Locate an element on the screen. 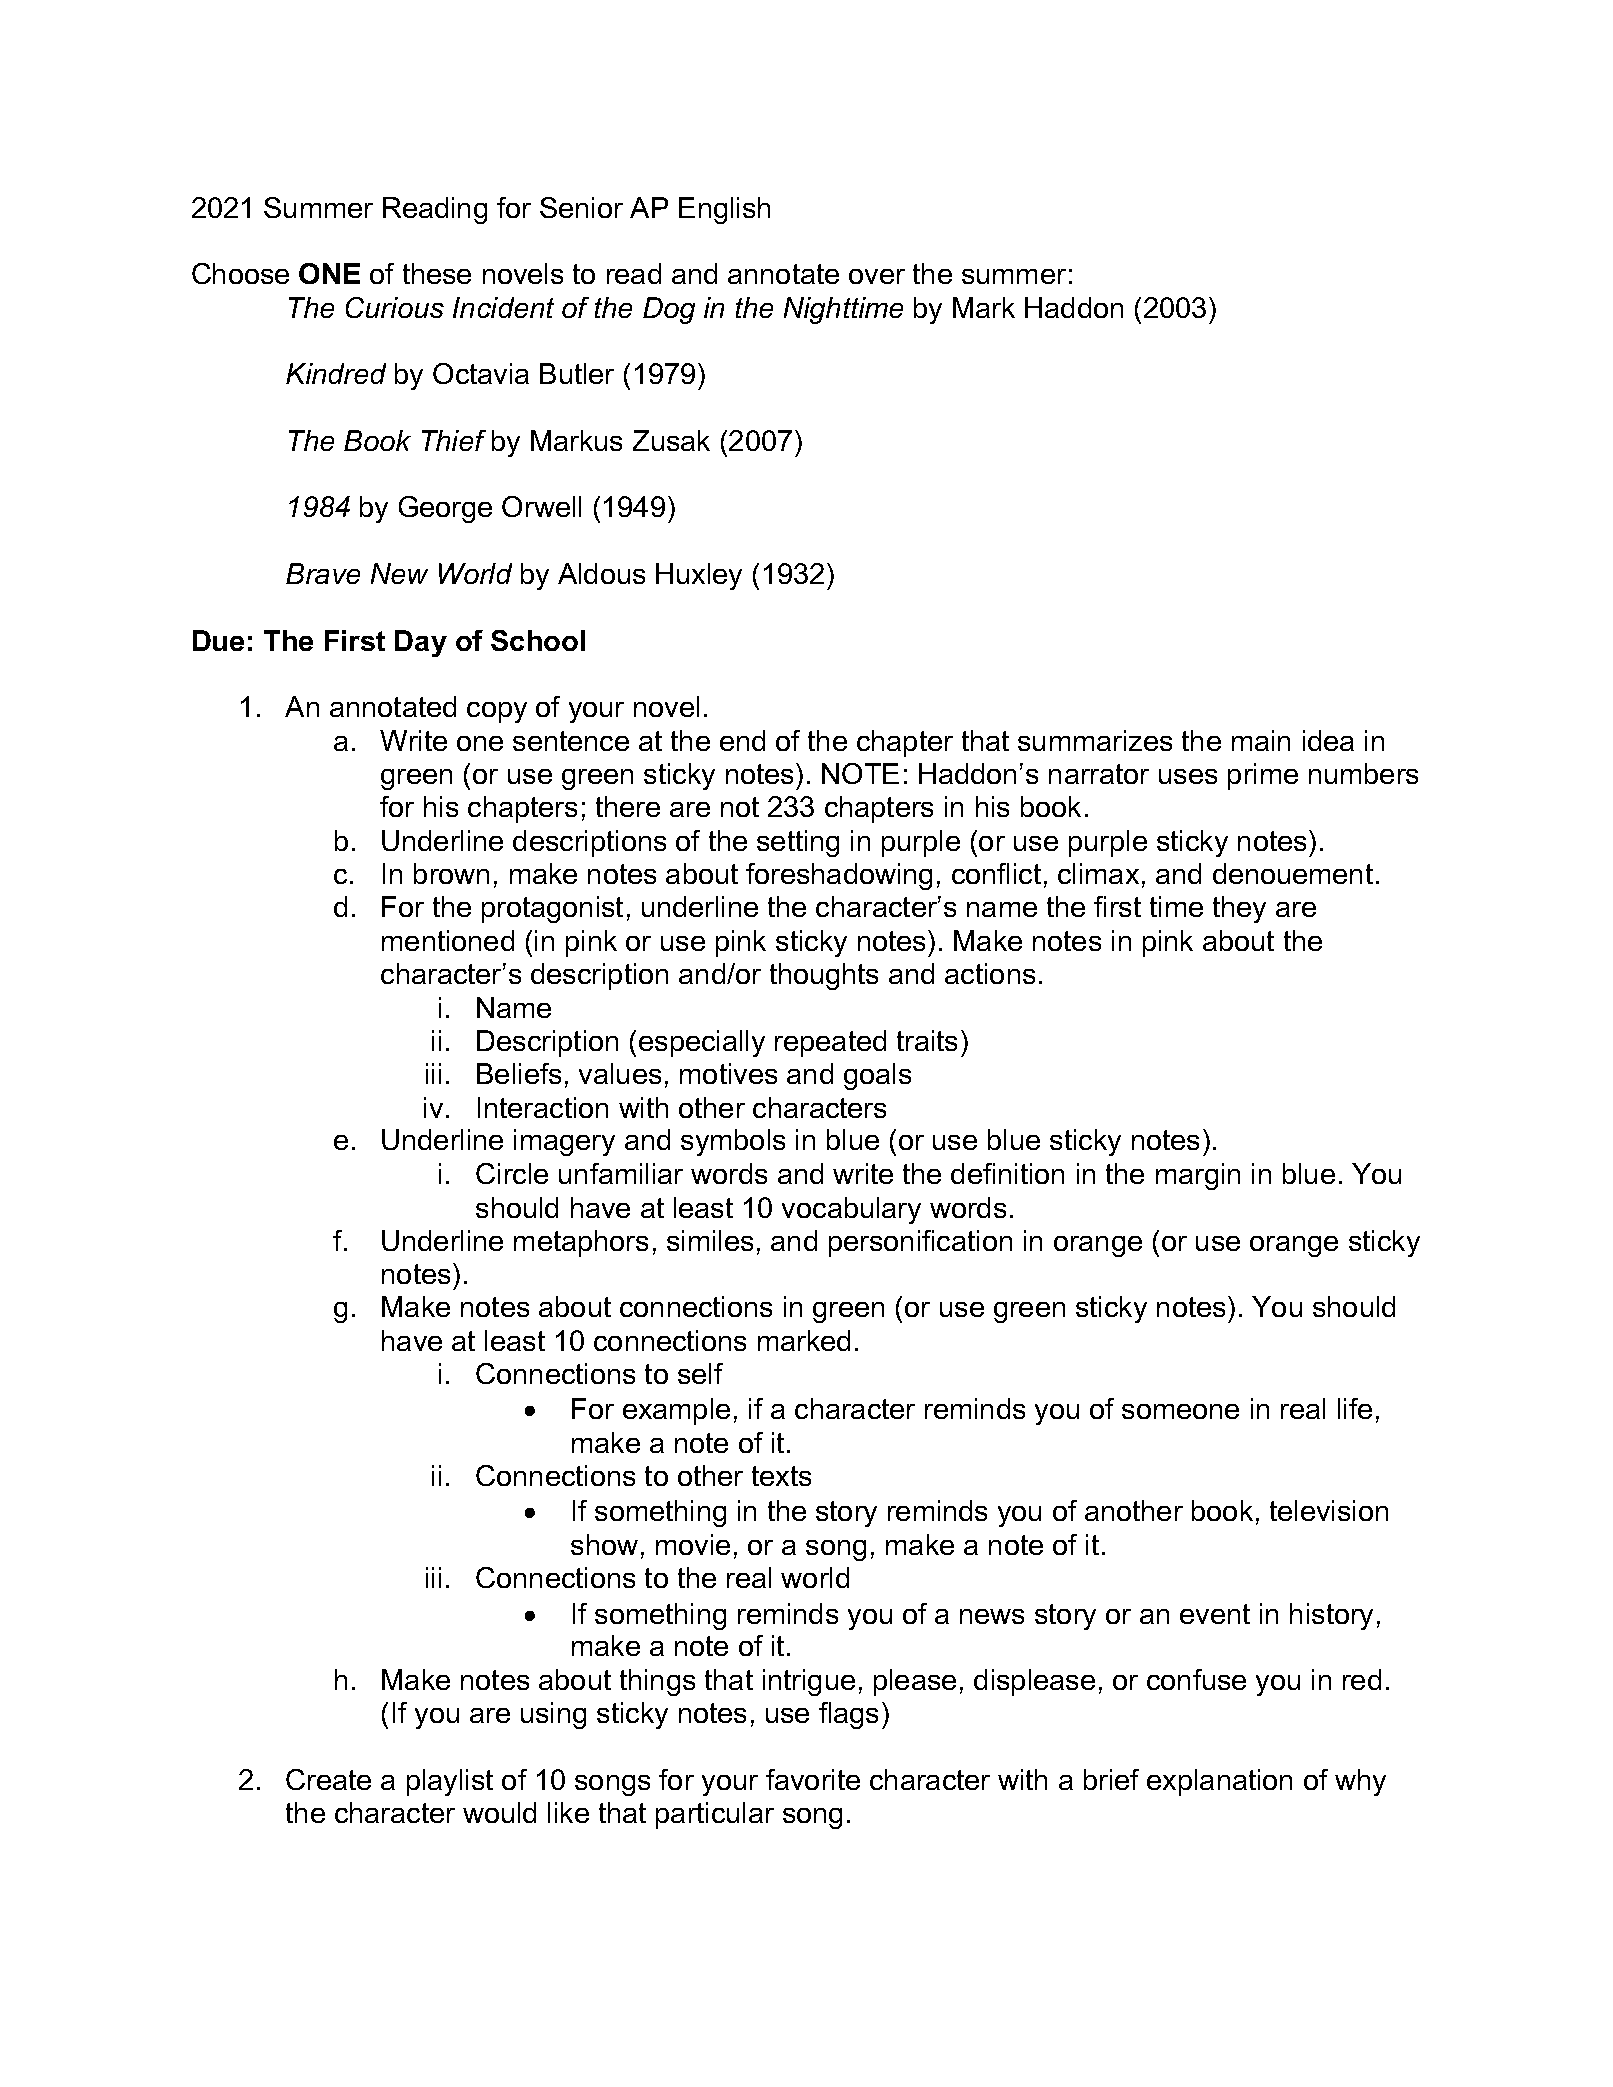  English is located at coordinates (724, 210).
